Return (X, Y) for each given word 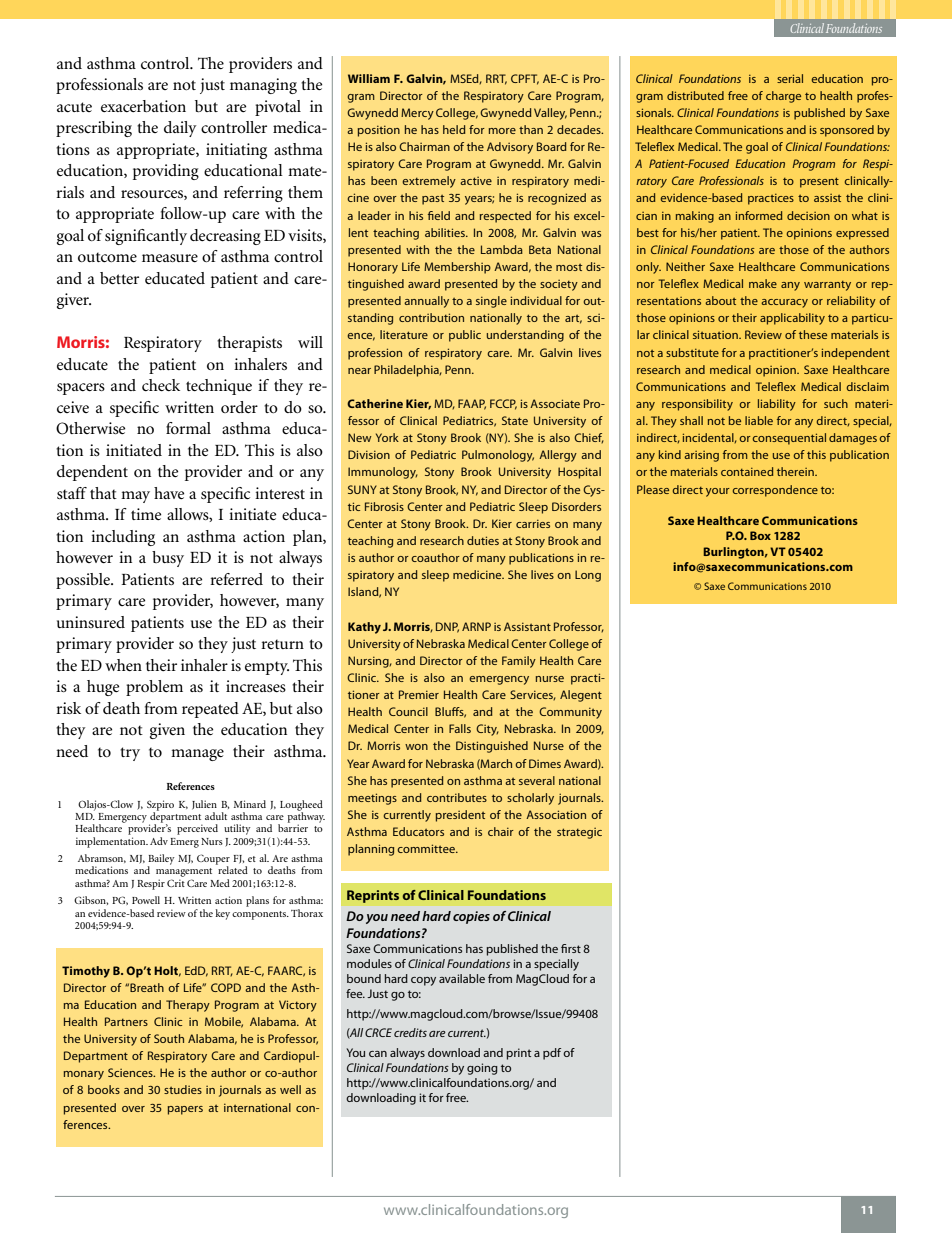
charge (783, 97)
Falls (460, 728)
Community (570, 713)
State (515, 420)
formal (188, 428)
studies (183, 1089)
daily (180, 129)
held (454, 129)
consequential (789, 439)
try (130, 754)
